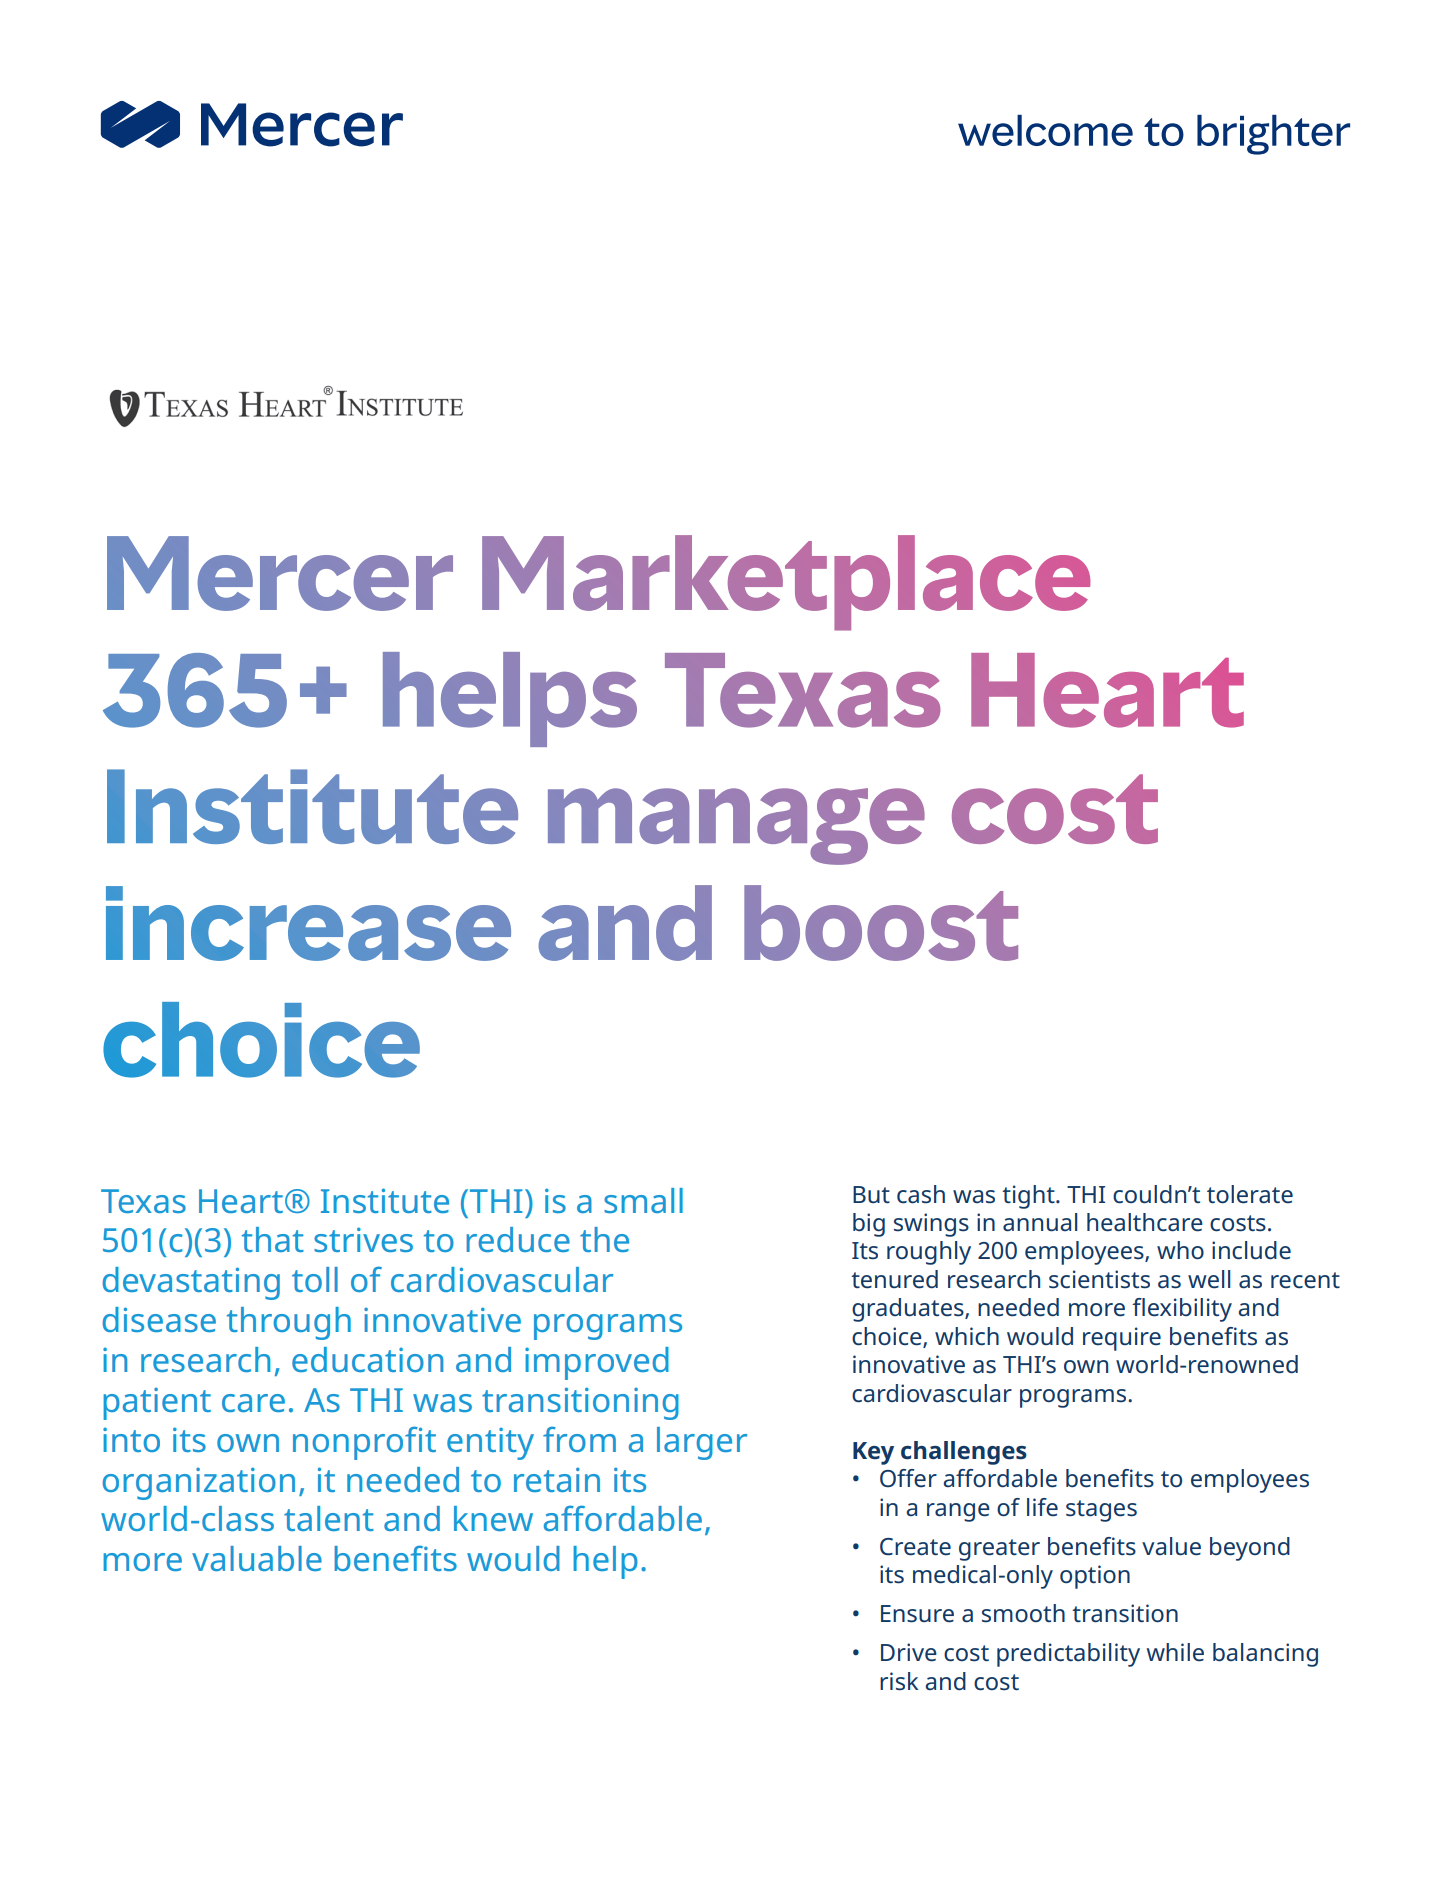 The image size is (1451, 1878). What do you see at coordinates (643, 1200) in the screenshot?
I see `small` at bounding box center [643, 1200].
